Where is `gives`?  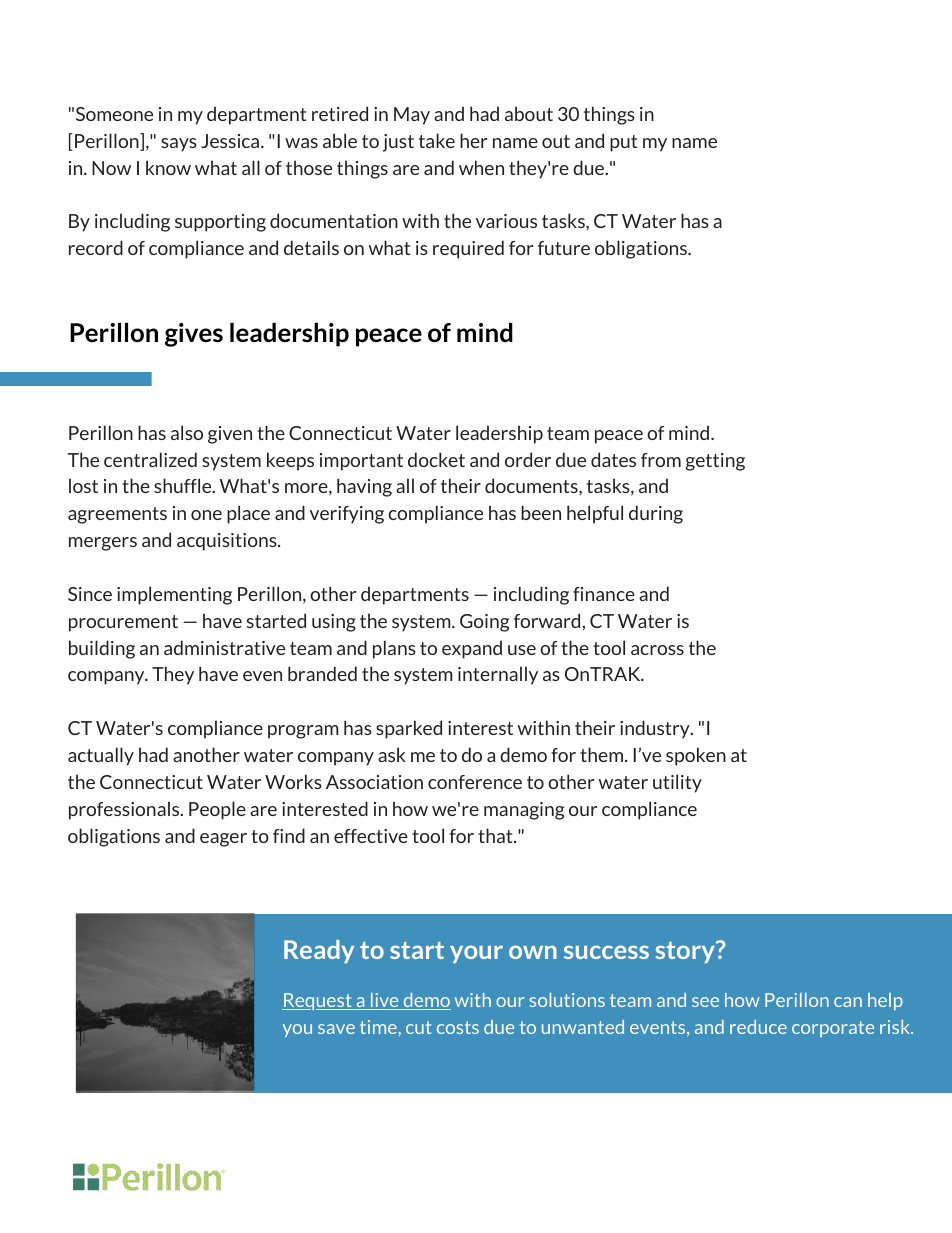
gives is located at coordinates (194, 335).
